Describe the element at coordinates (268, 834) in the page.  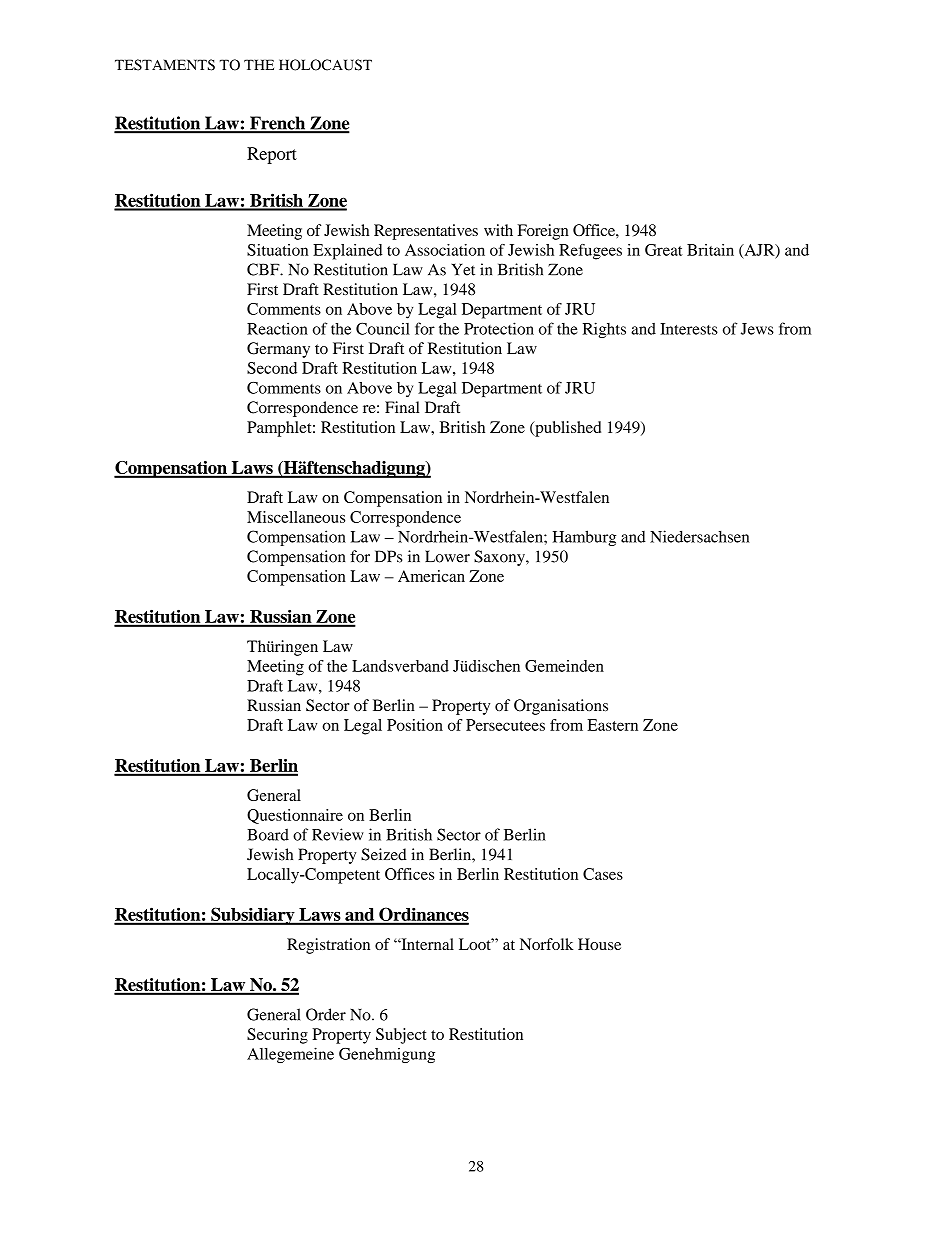
I see `Board` at that location.
